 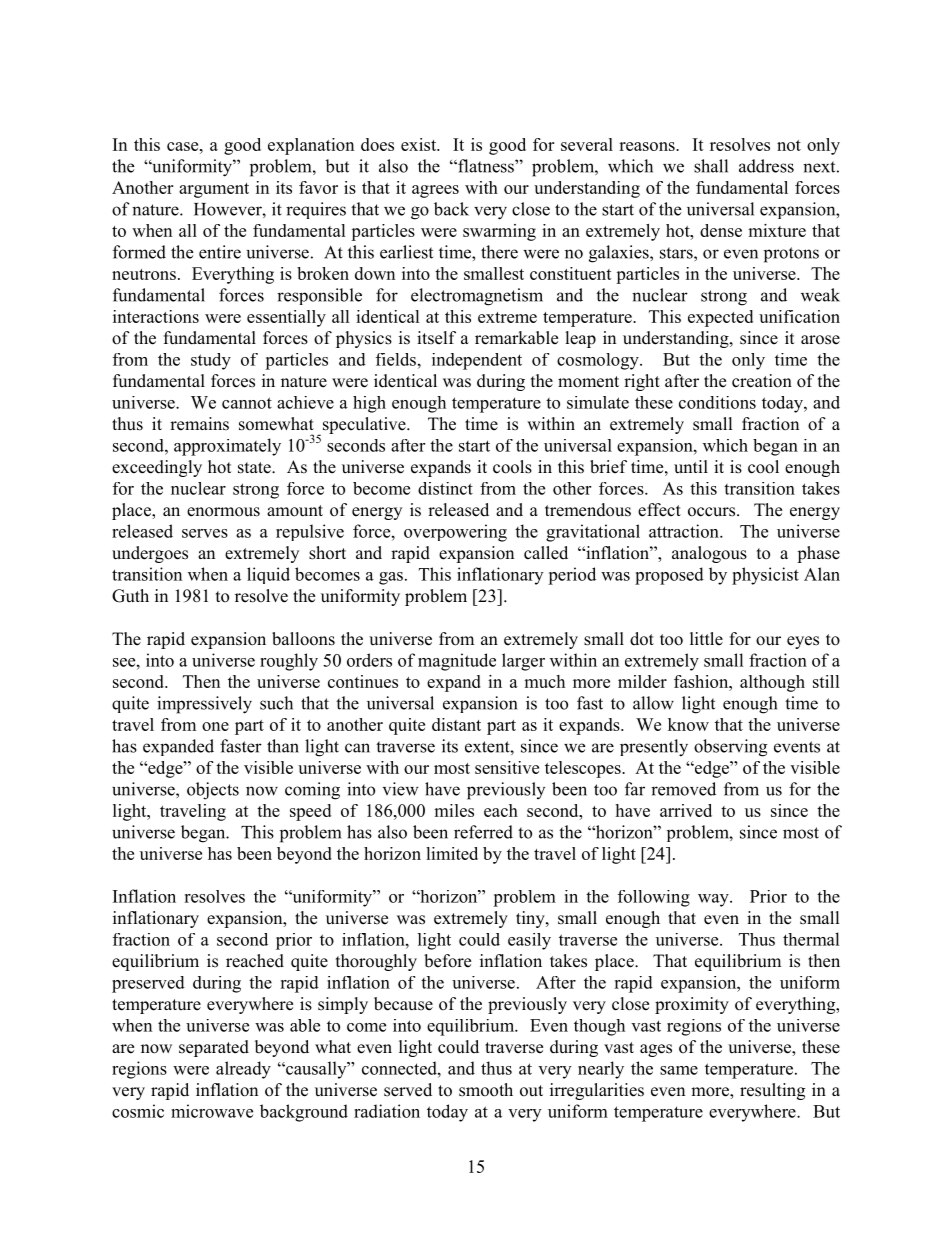 What do you see at coordinates (706, 639) in the page?
I see `little` at bounding box center [706, 639].
